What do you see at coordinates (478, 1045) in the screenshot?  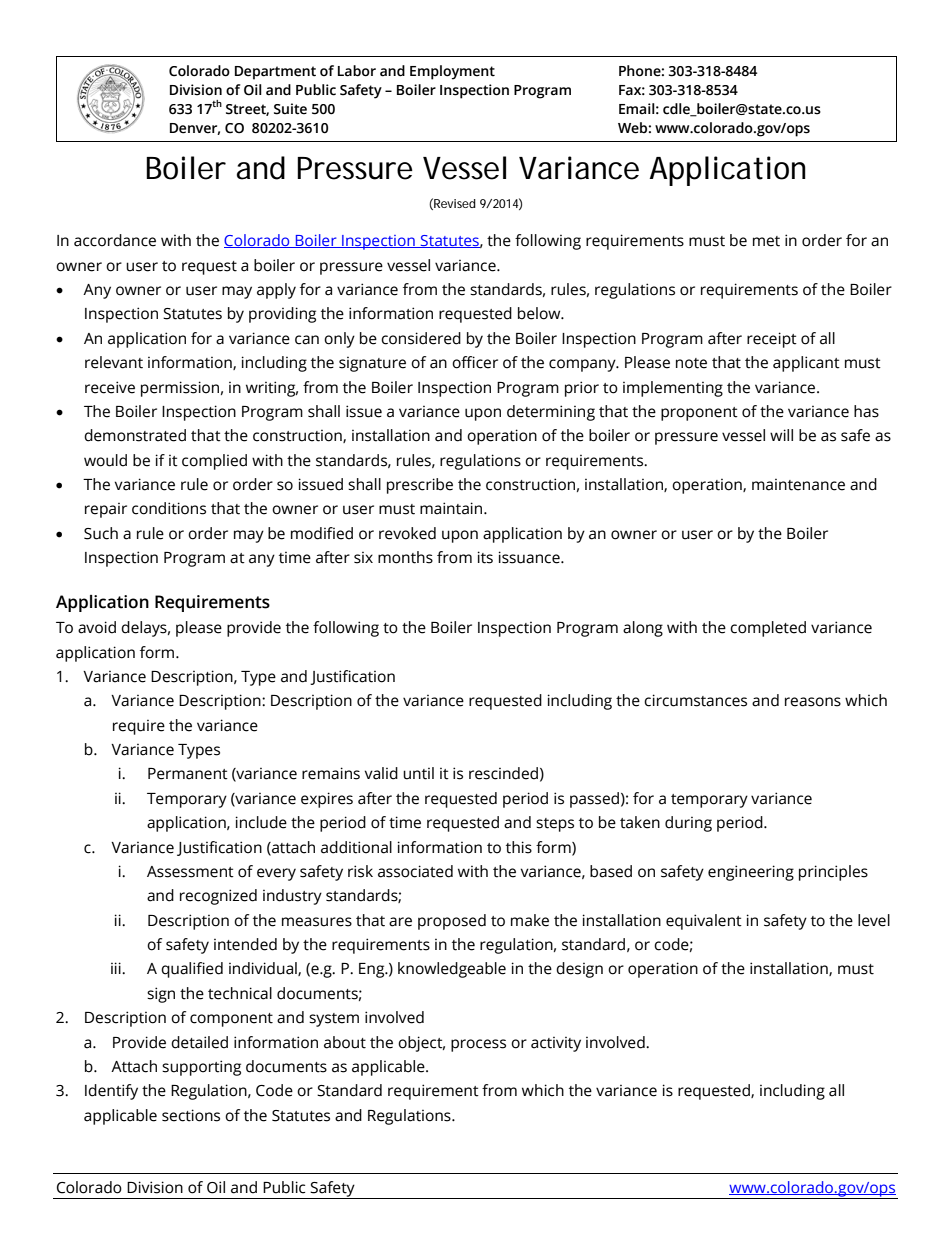 I see `process` at bounding box center [478, 1045].
